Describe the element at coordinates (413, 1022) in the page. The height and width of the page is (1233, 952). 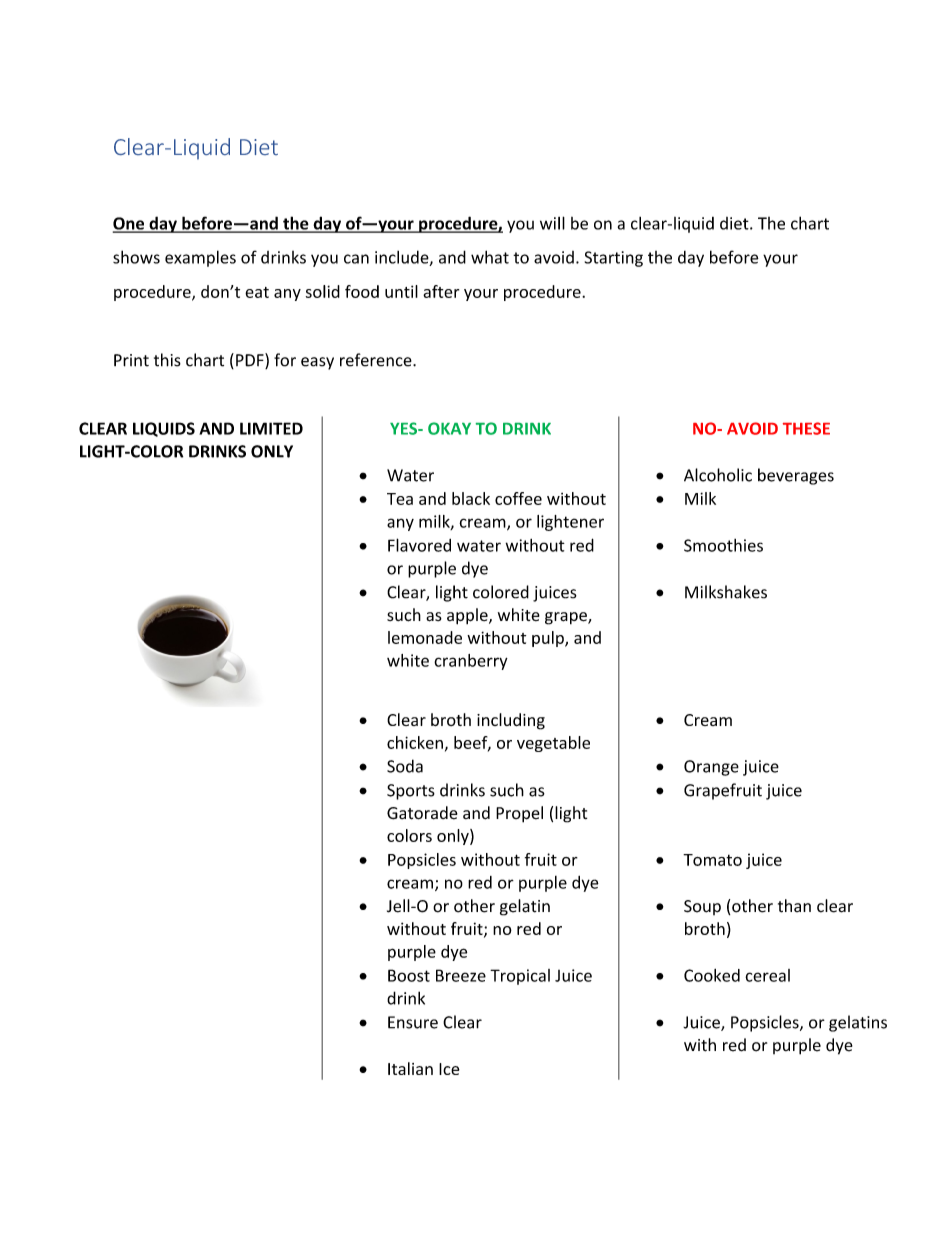
I see `Ensure` at that location.
